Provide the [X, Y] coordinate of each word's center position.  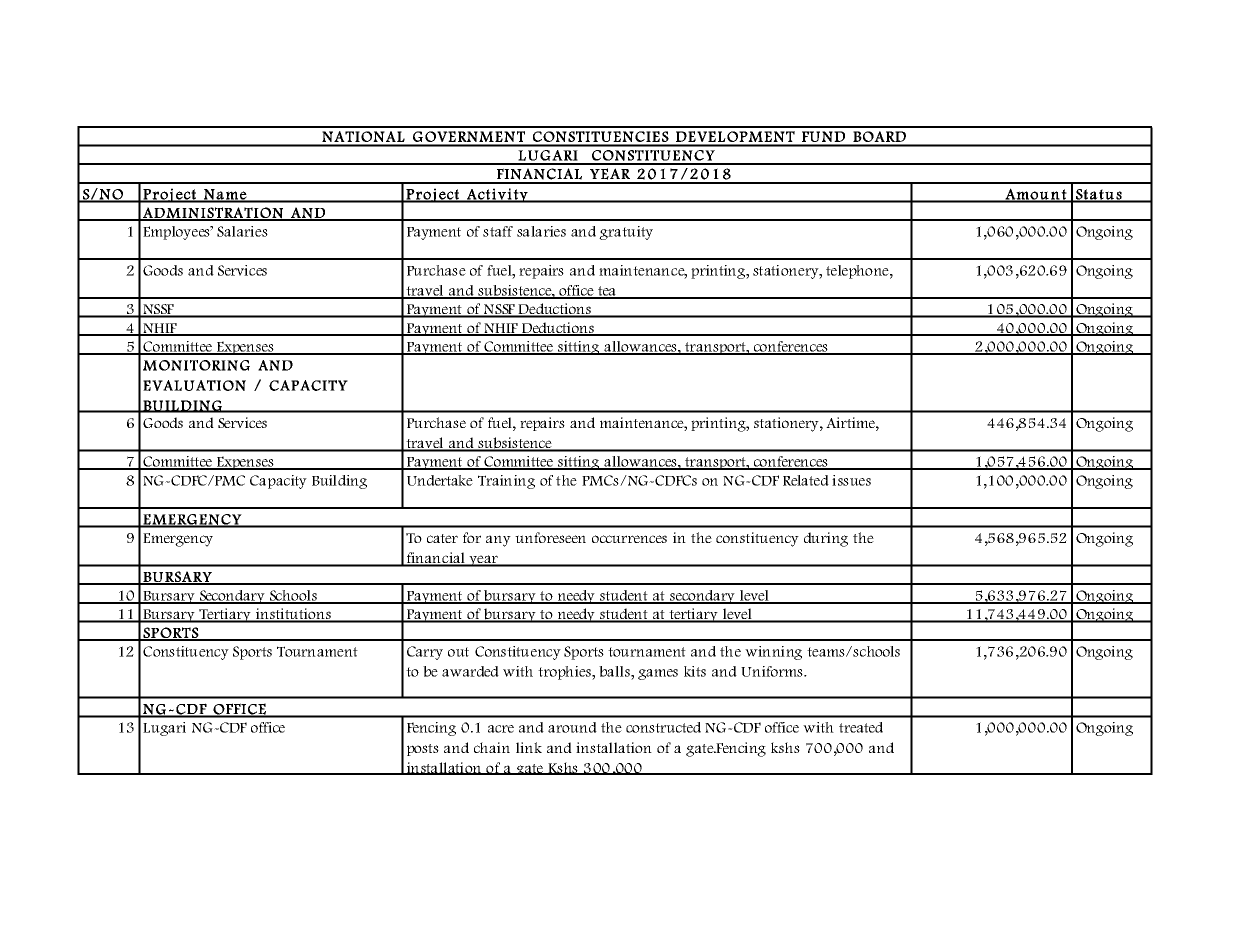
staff [498, 231]
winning [773, 653]
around [572, 727]
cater [442, 538]
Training [506, 482]
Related [806, 480]
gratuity [626, 233]
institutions [293, 615]
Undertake [440, 480]
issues [851, 480]
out [458, 652]
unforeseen [550, 537]
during [826, 539]
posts [423, 750]
